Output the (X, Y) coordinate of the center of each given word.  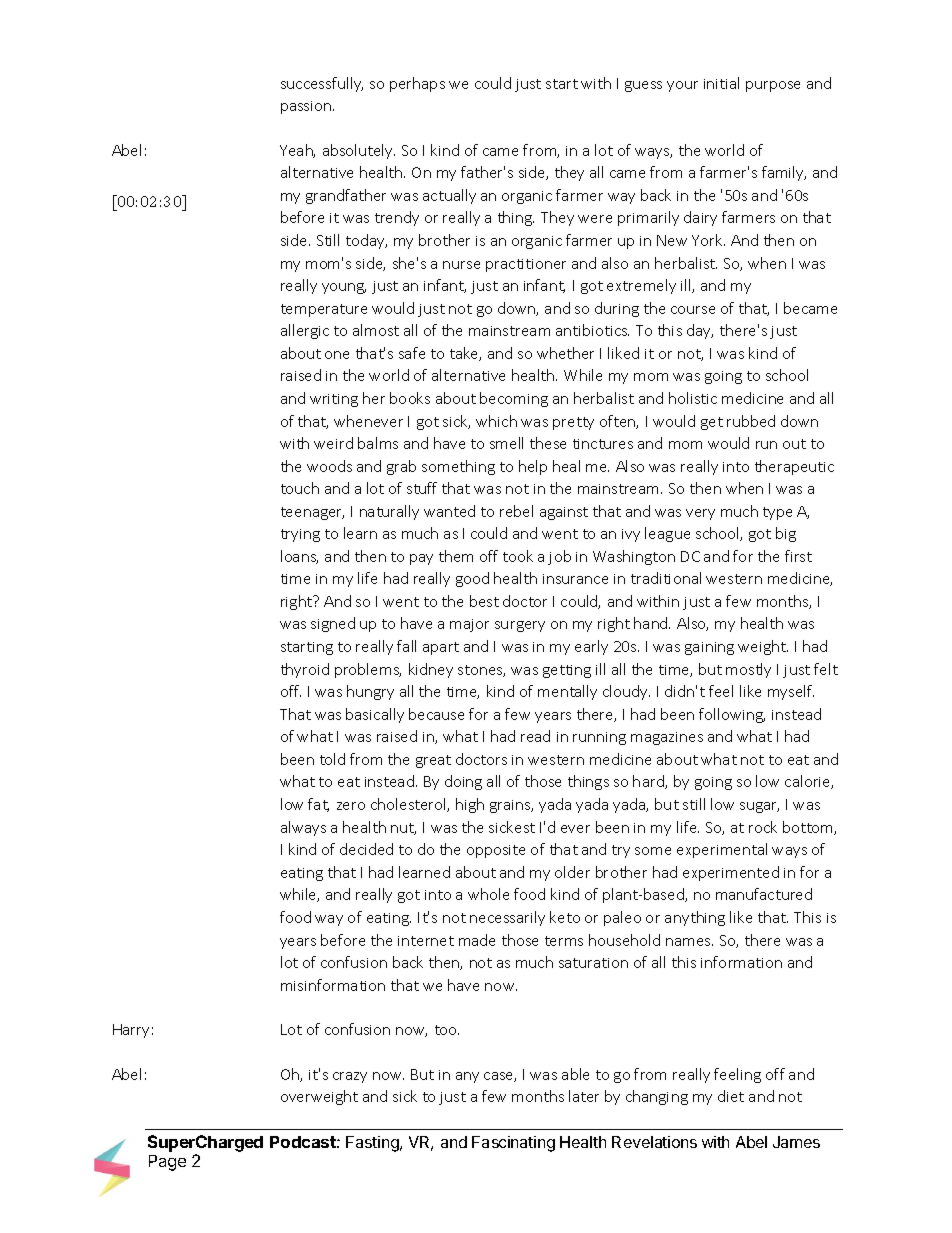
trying (300, 535)
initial (721, 83)
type (777, 513)
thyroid (305, 670)
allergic (305, 331)
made (477, 940)
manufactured (764, 894)
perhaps (417, 84)
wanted (449, 511)
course (693, 310)
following (732, 715)
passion (306, 107)
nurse (461, 265)
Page (167, 1163)
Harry (131, 1031)
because (436, 714)
